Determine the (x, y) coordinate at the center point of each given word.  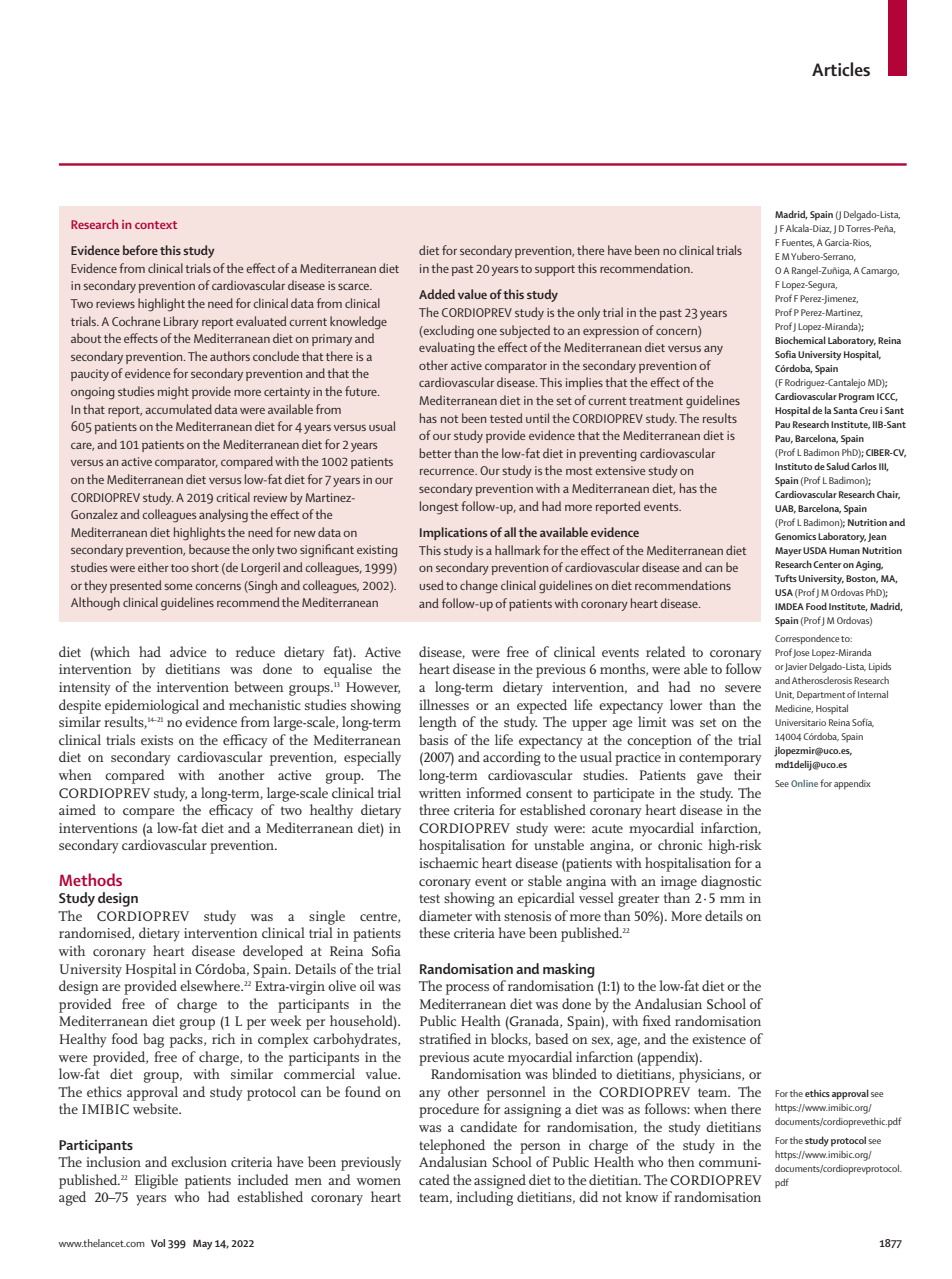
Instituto (793, 466)
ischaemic (448, 862)
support (555, 270)
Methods (90, 879)
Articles (841, 69)
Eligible (156, 1181)
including (485, 1198)
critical (233, 497)
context (156, 225)
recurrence (448, 472)
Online (804, 783)
